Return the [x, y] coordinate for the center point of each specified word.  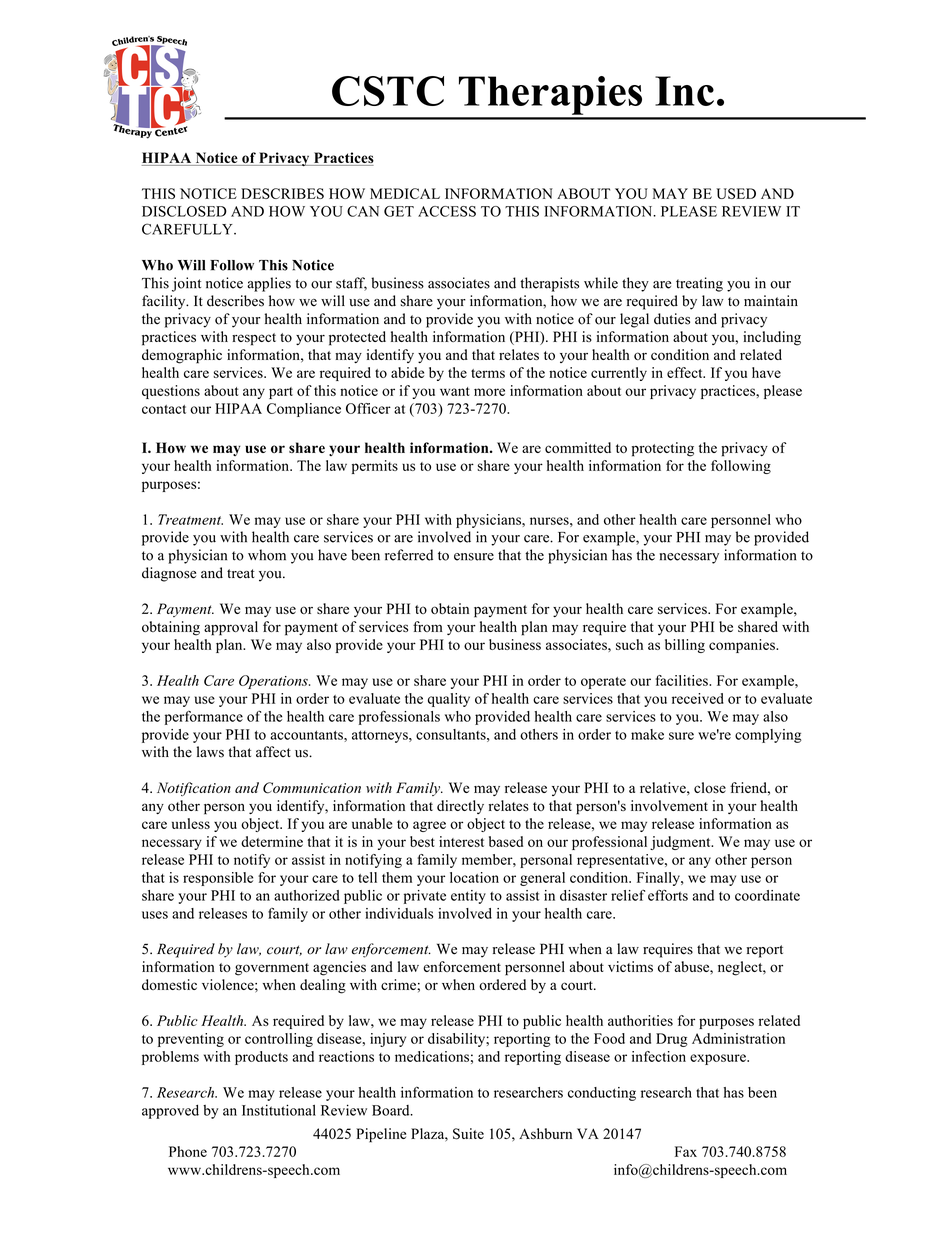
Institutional [279, 1110]
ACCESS [447, 211]
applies [269, 284]
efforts [668, 895]
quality [449, 700]
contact [164, 409]
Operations [274, 682]
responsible [218, 879]
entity [468, 897]
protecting [663, 449]
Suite [468, 1134]
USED [736, 193]
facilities [683, 680]
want [455, 391]
